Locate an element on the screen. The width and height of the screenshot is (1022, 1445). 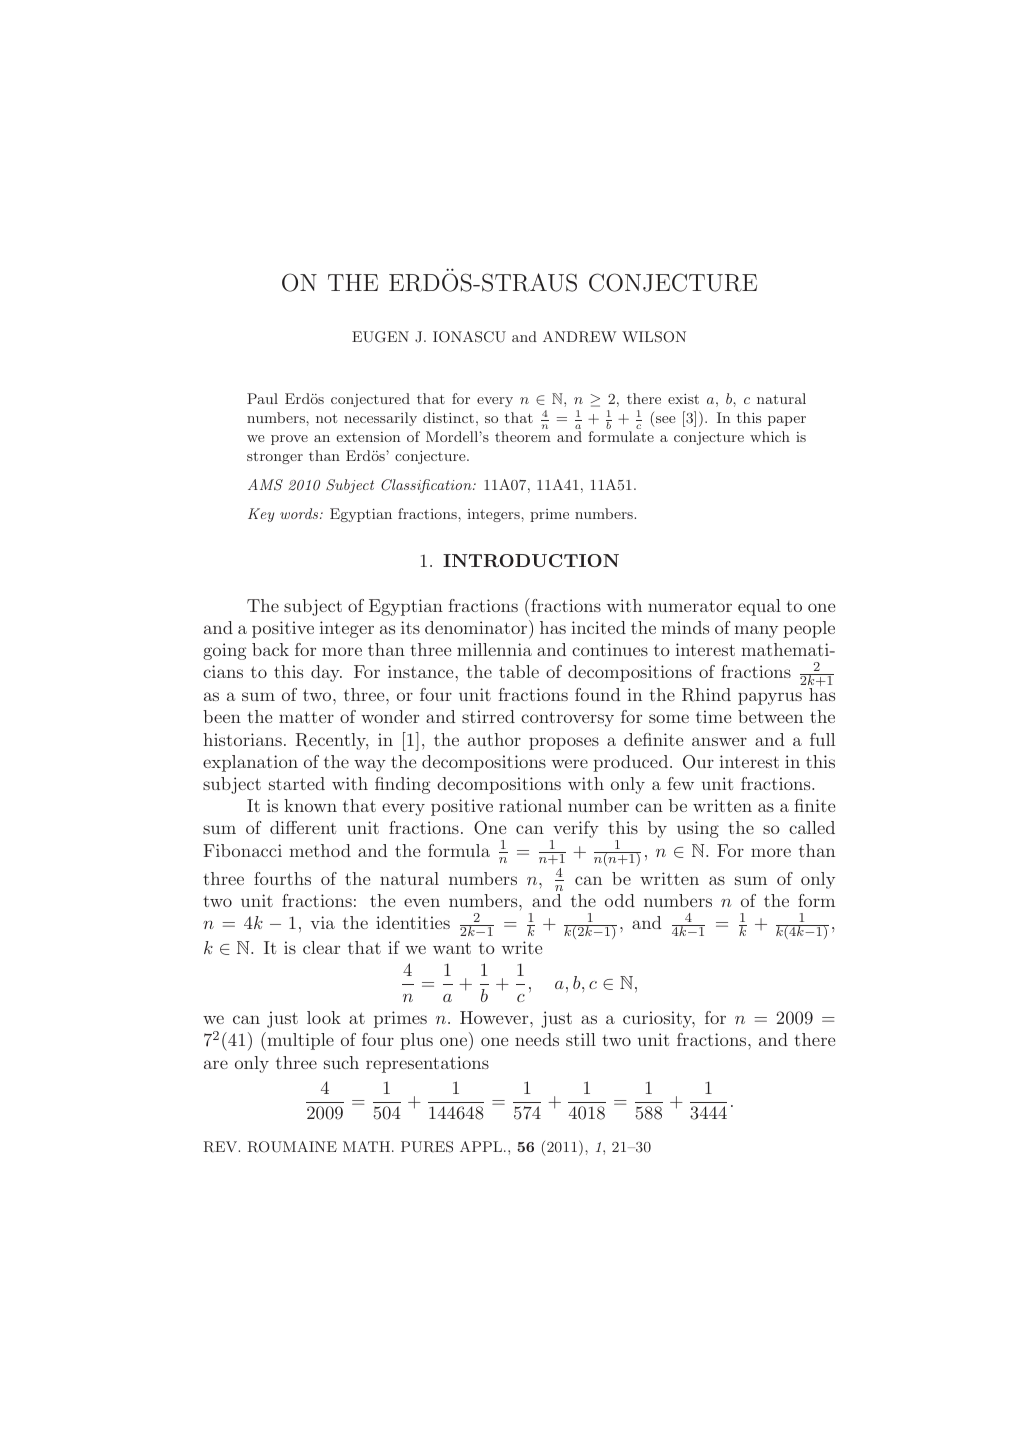
such is located at coordinates (341, 1062).
